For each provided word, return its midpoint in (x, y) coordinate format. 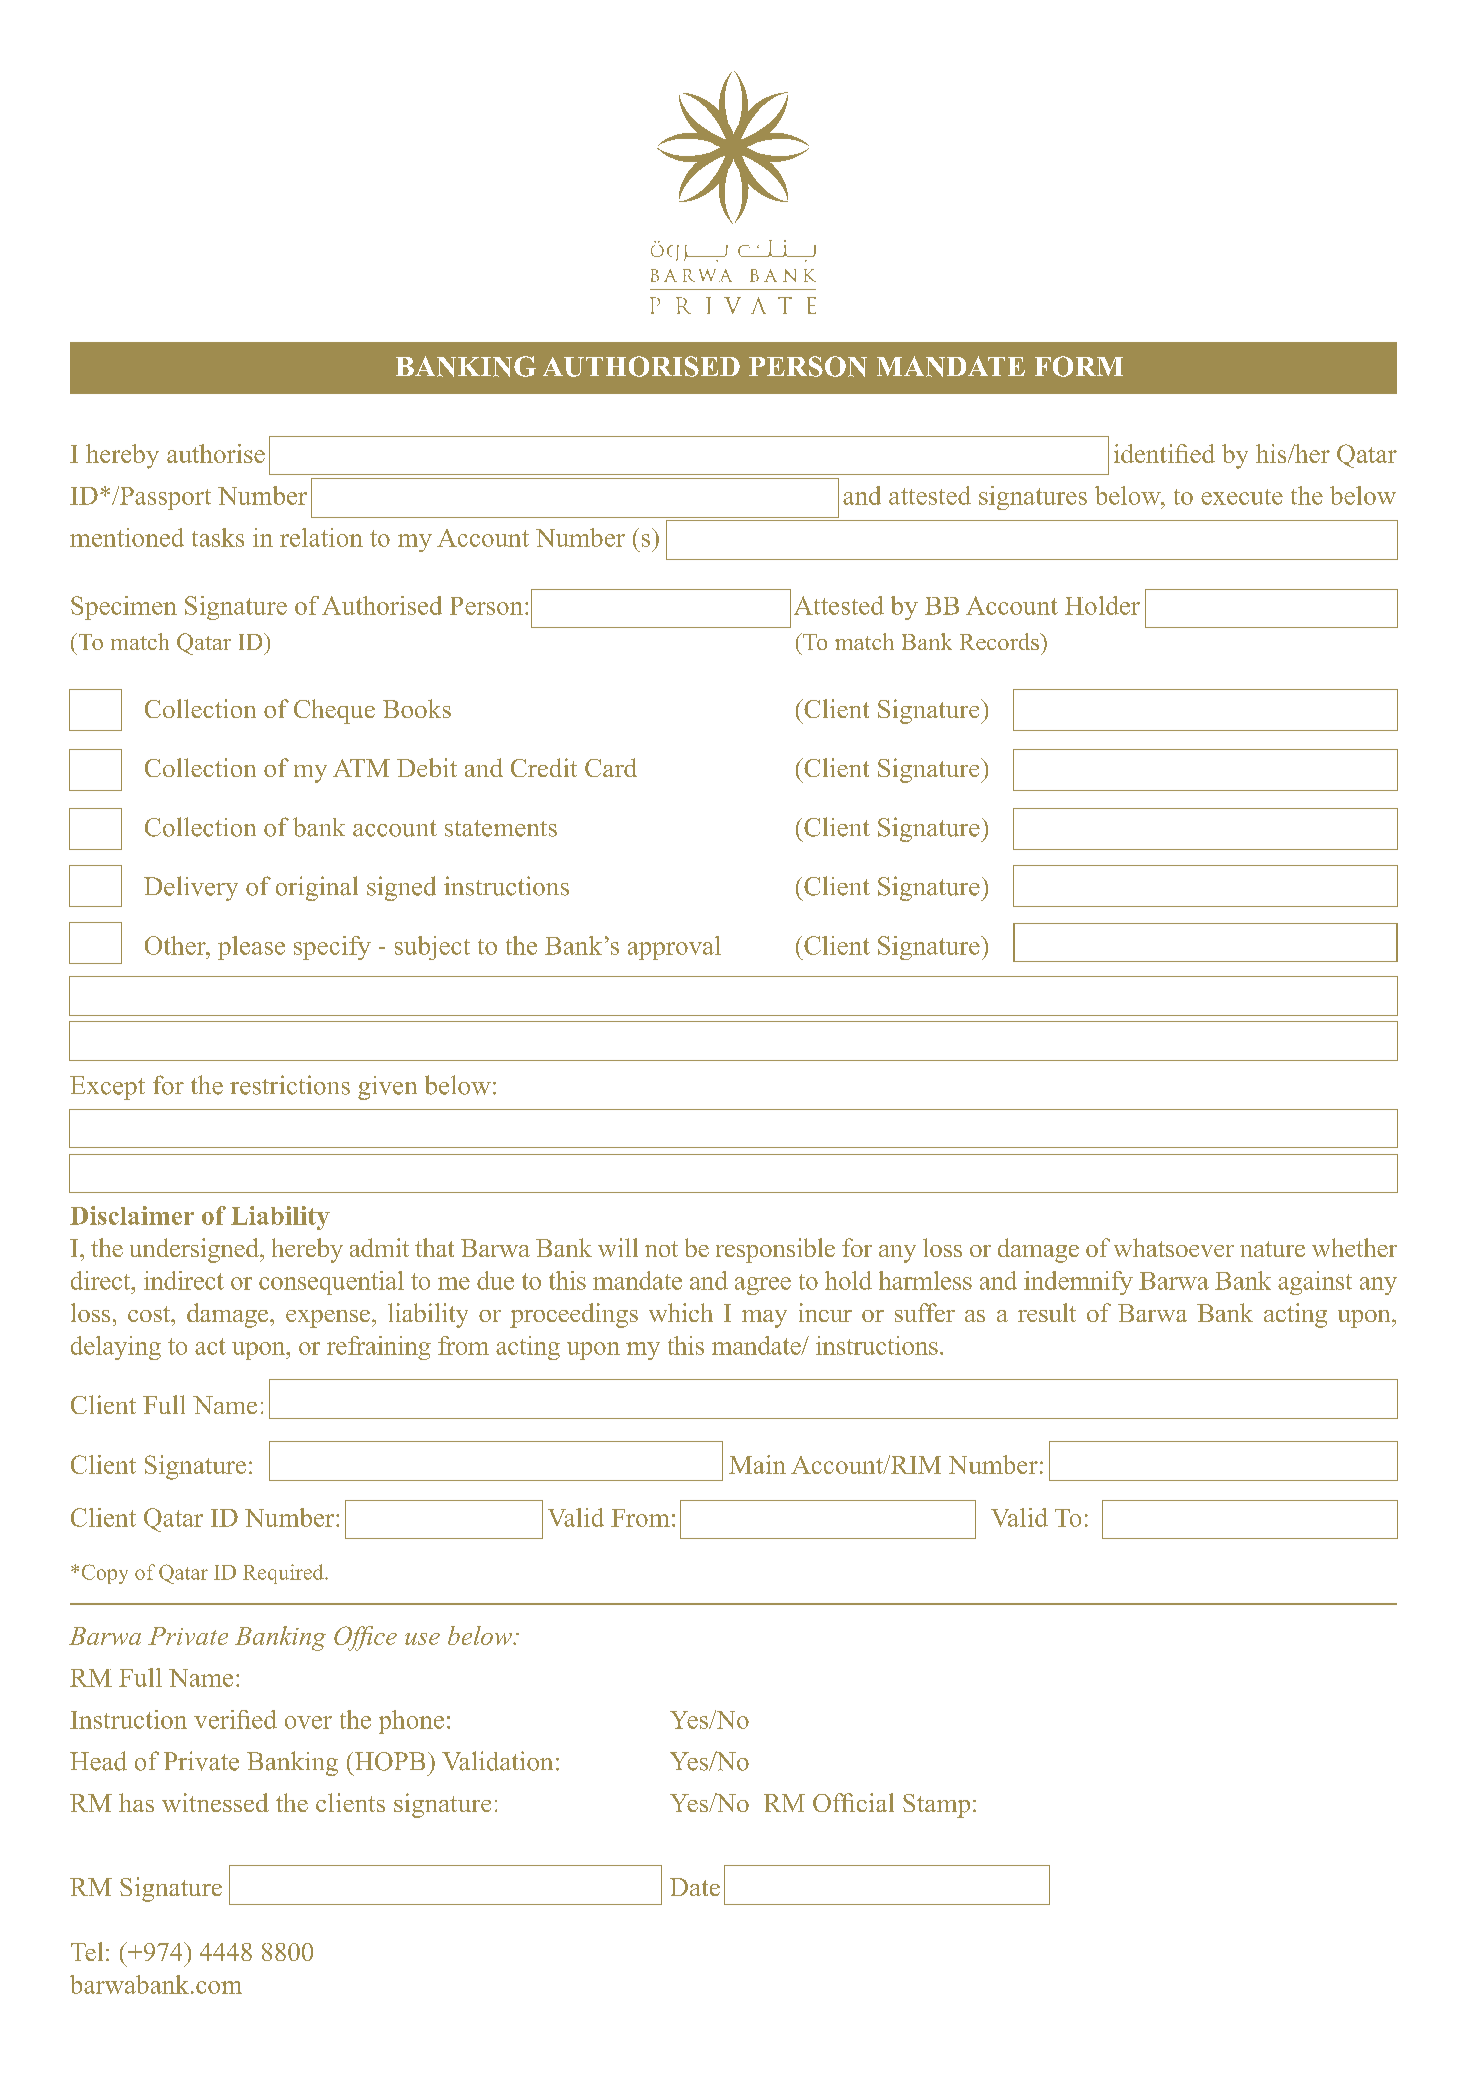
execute (1242, 497)
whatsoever (1174, 1247)
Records (1000, 641)
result (1047, 1312)
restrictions (290, 1085)
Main (757, 1464)
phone (411, 1722)
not (661, 1249)
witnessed (215, 1802)
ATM (361, 768)
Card (611, 767)
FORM (1079, 366)
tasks (218, 537)
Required (284, 1574)
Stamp (936, 1806)
